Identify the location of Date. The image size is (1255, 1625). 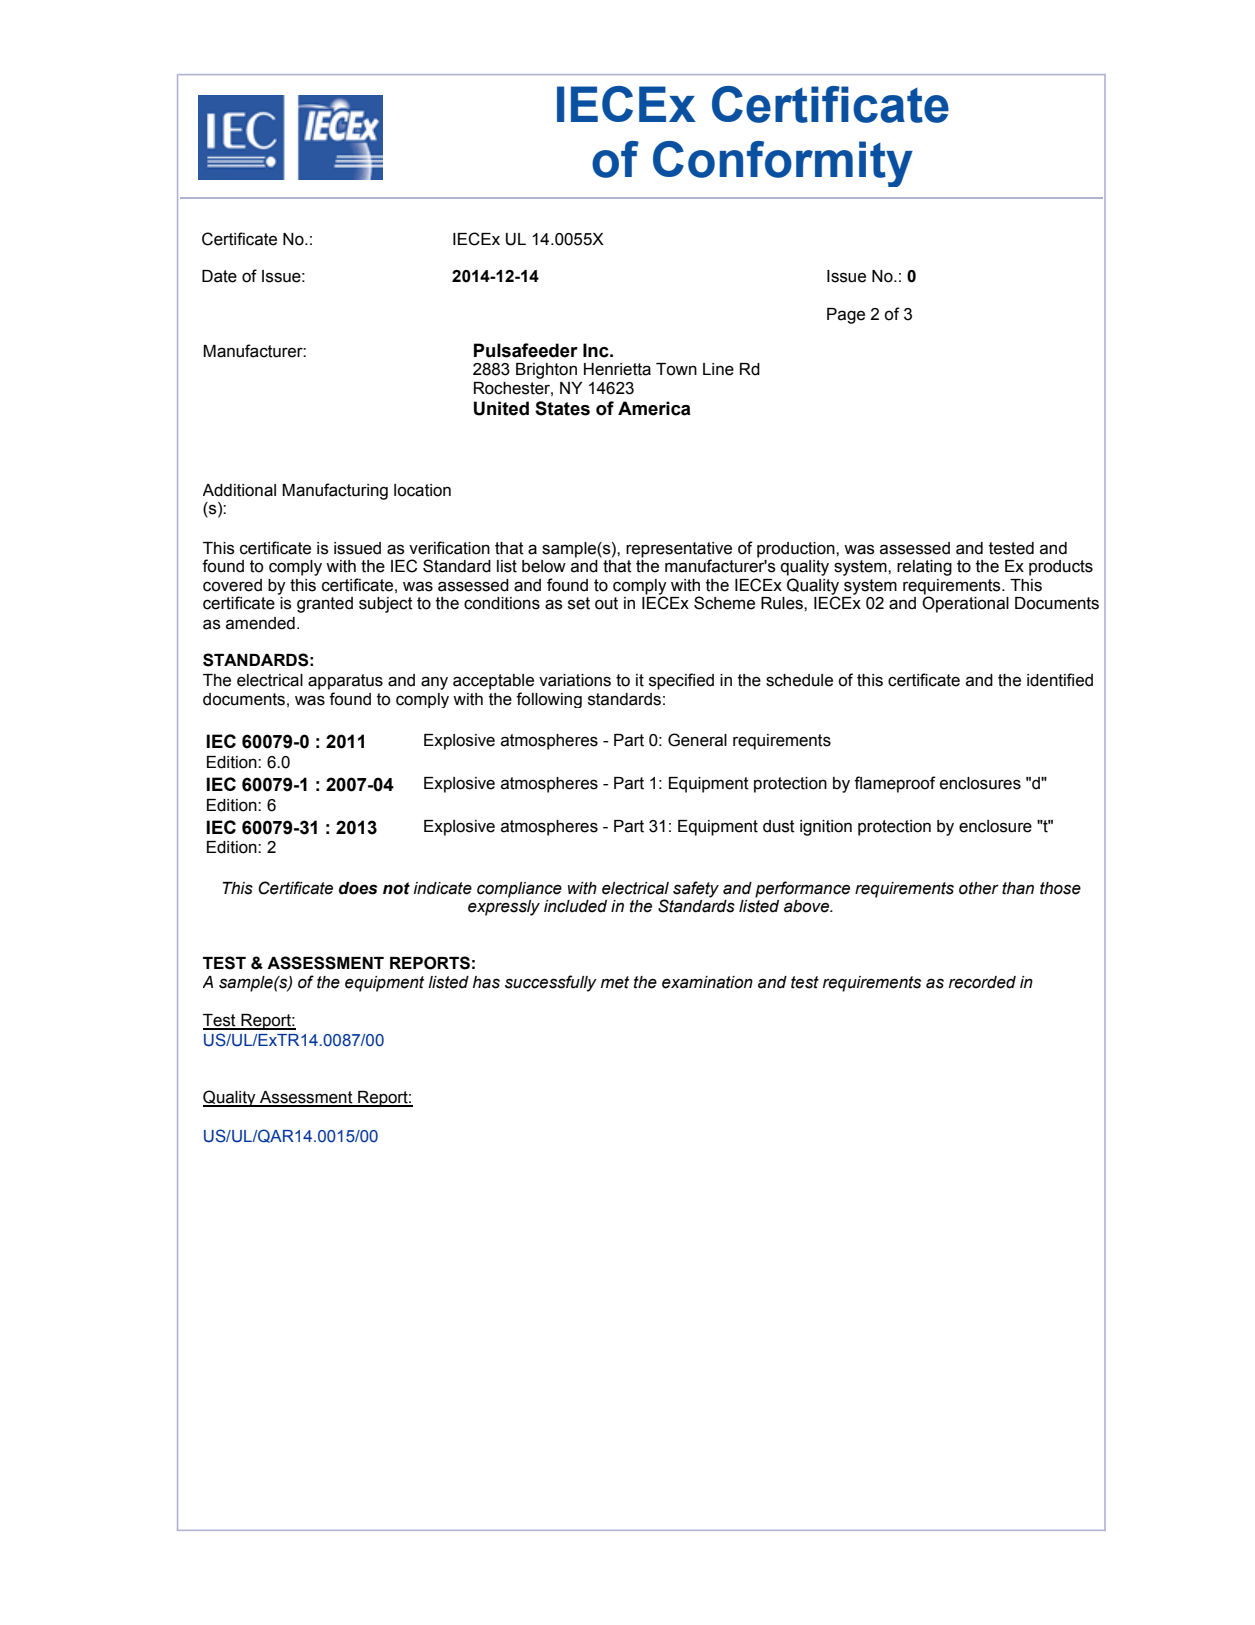
(219, 276).
